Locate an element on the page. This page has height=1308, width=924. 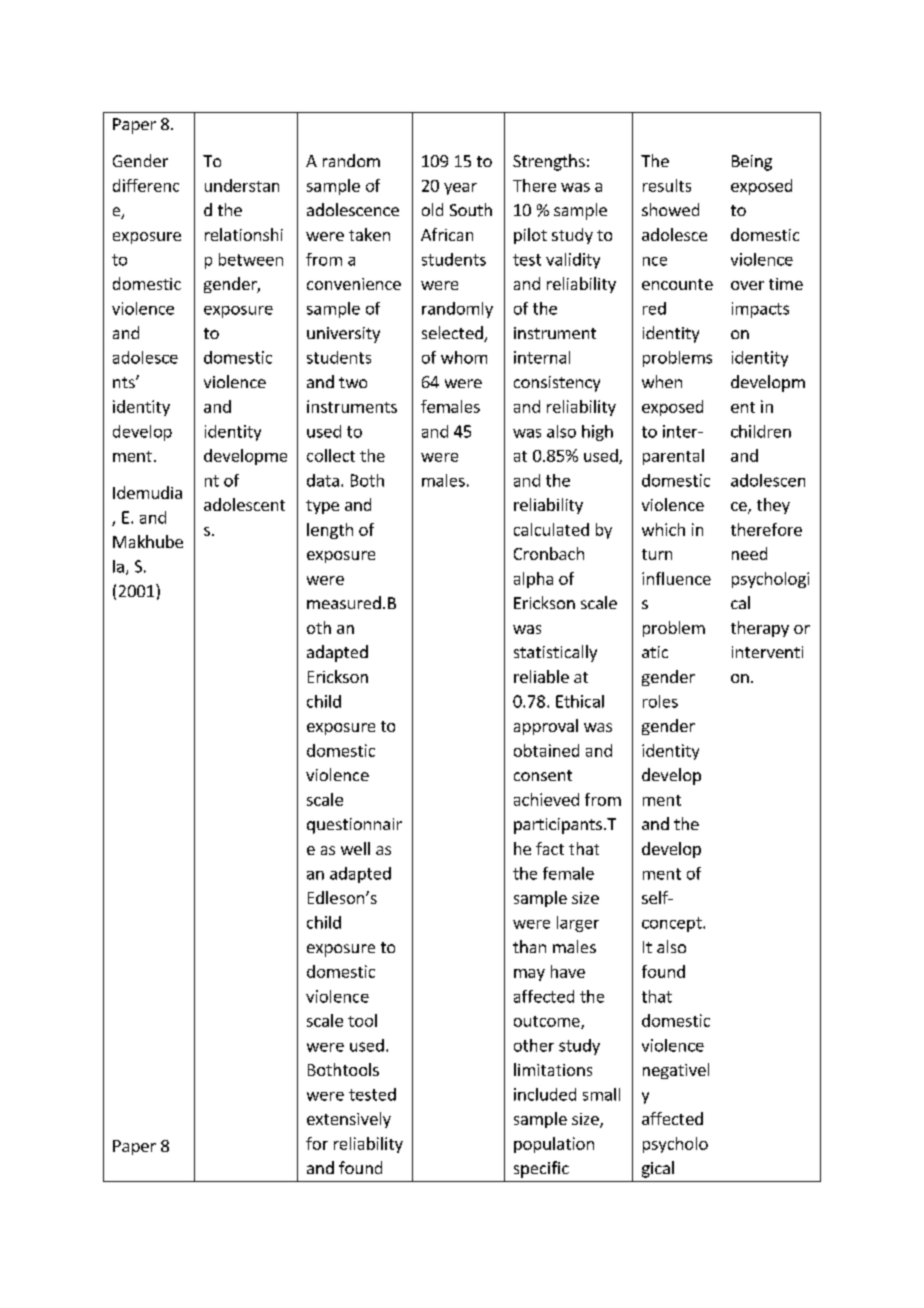
small is located at coordinates (601, 1094).
